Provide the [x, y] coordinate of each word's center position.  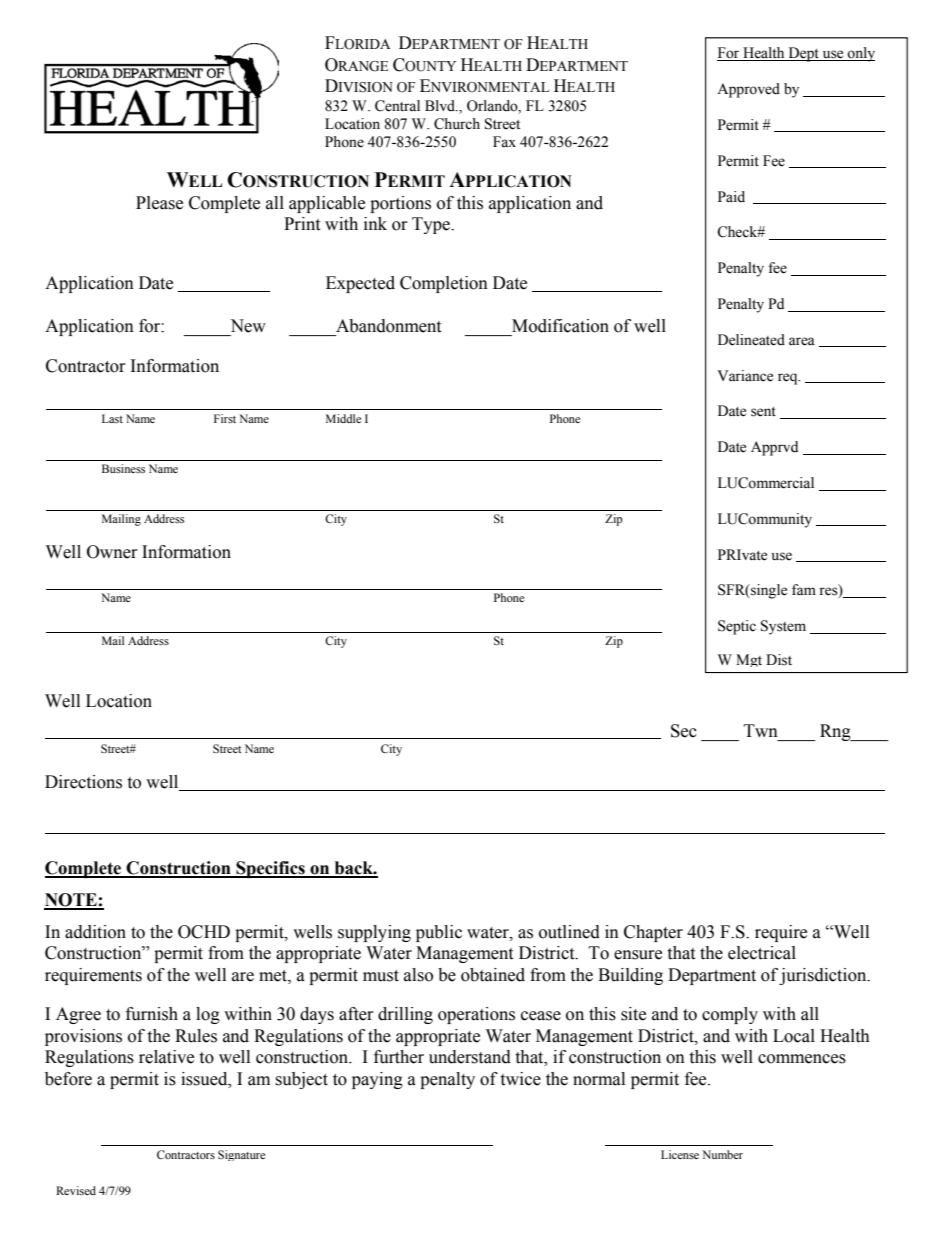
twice [520, 1079]
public [439, 933]
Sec [684, 731]
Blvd [441, 106]
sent [763, 412]
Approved [748, 90]
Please [159, 203]
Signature [241, 1155]
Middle [343, 418]
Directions [83, 782]
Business [123, 468]
